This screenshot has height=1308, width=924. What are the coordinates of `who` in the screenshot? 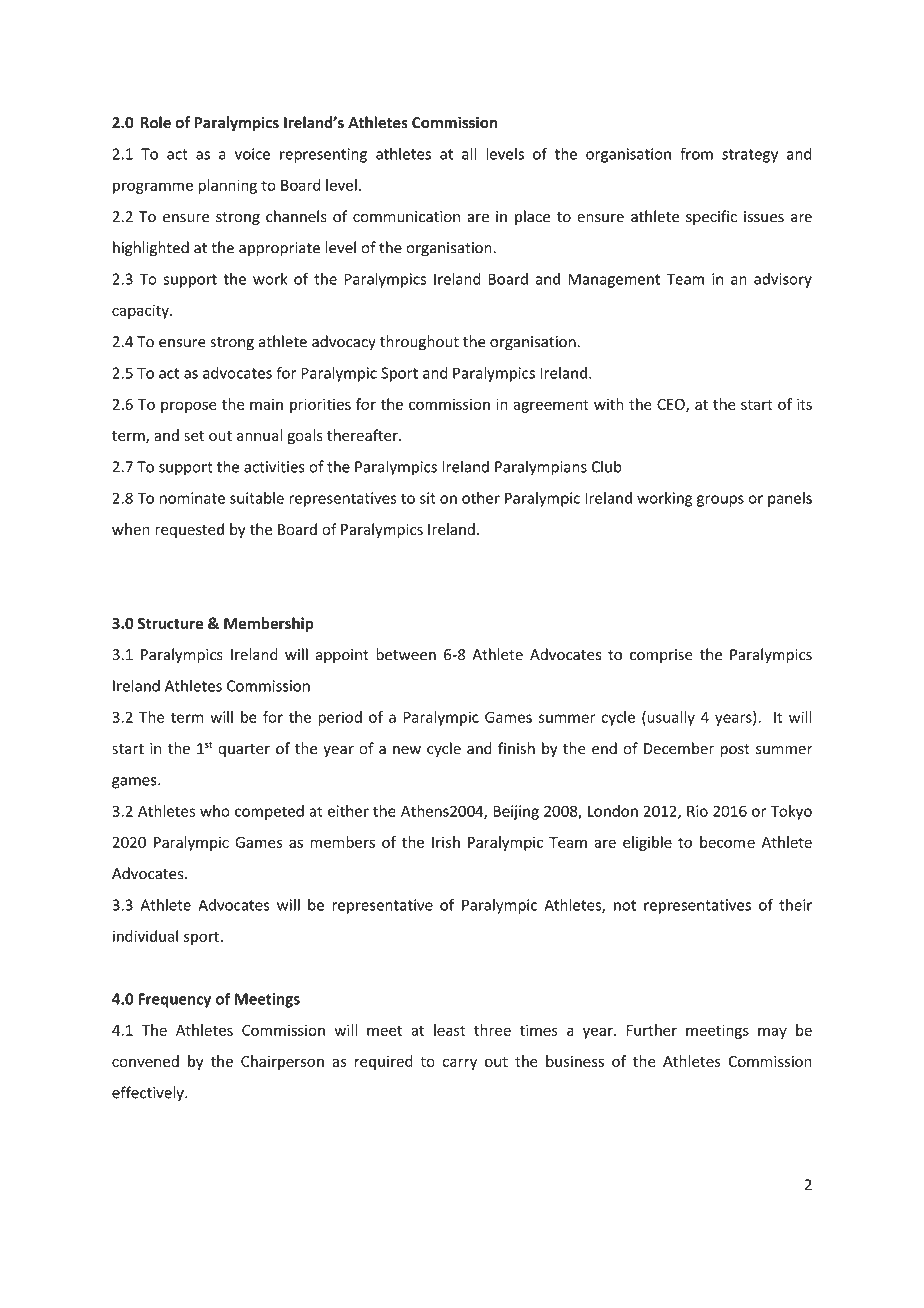 It's located at (215, 811).
